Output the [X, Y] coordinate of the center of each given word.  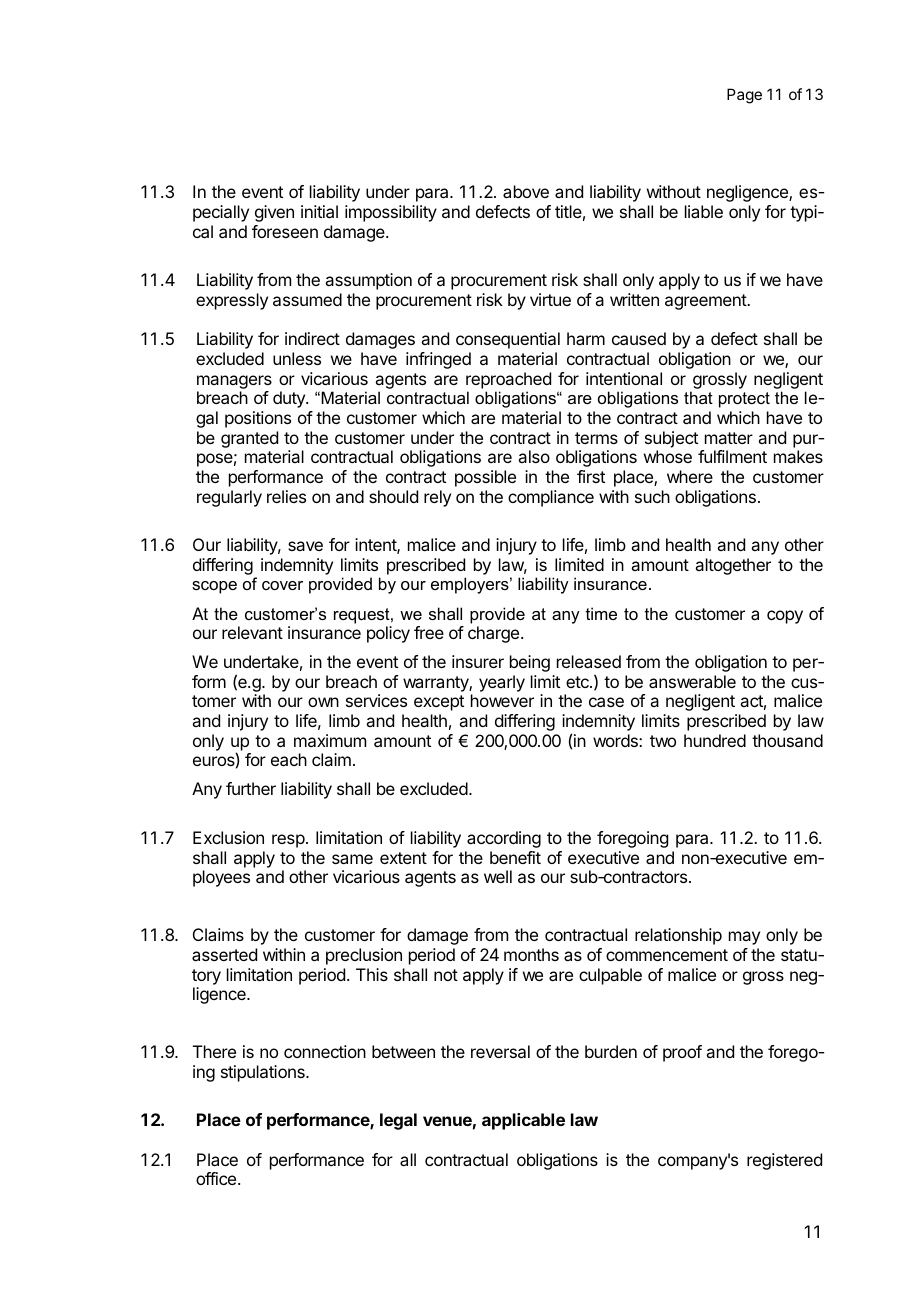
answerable [692, 681]
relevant [252, 632]
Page [744, 96]
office [217, 1178]
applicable [523, 1121]
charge [495, 634]
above [526, 191]
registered [784, 1161]
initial [319, 211]
